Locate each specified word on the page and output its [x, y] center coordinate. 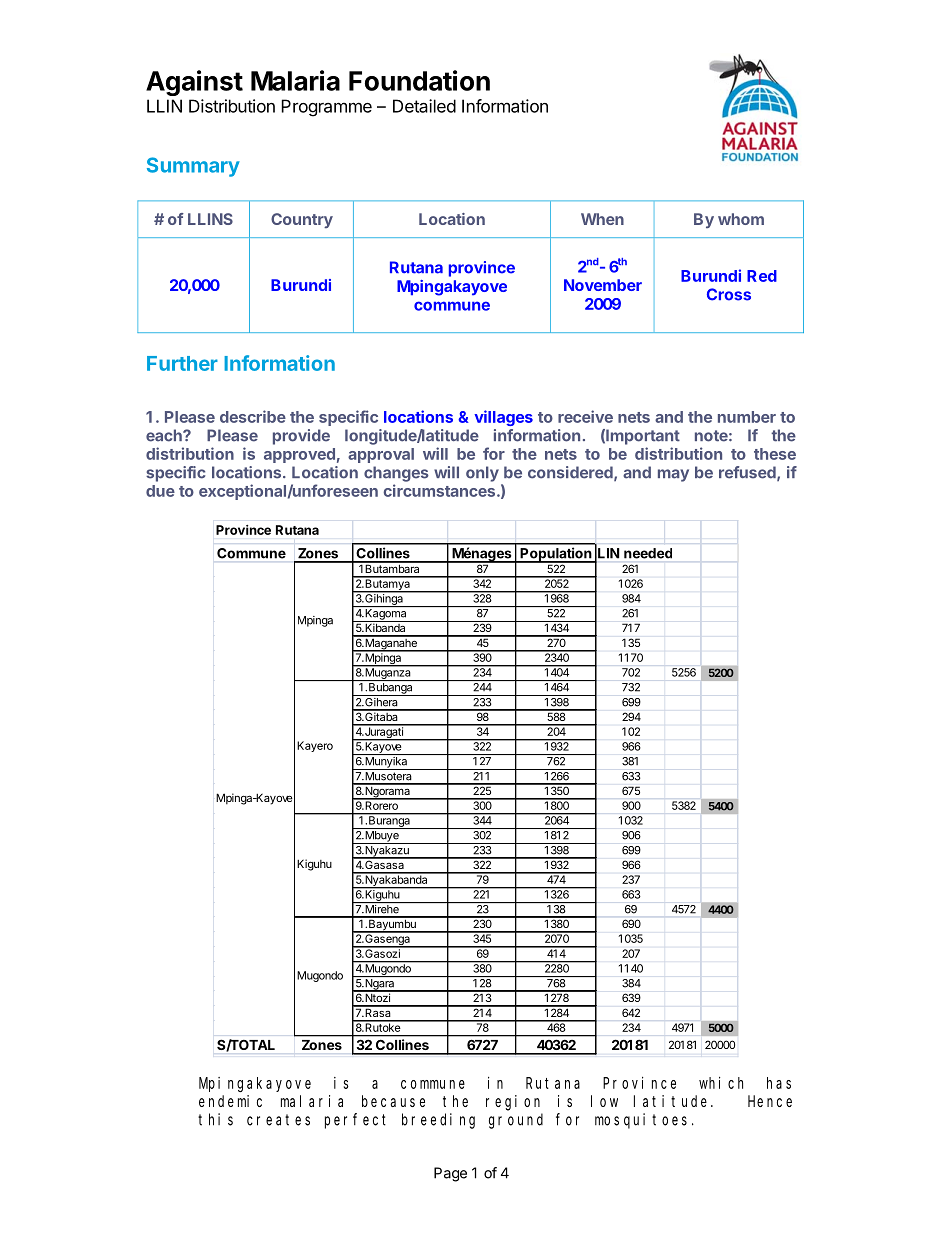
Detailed [424, 106]
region [513, 1103]
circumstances [440, 490]
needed [648, 553]
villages [503, 418]
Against [194, 83]
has [779, 1083]
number [747, 417]
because [393, 1101]
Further [182, 363]
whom [741, 219]
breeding [438, 1121]
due [160, 491]
